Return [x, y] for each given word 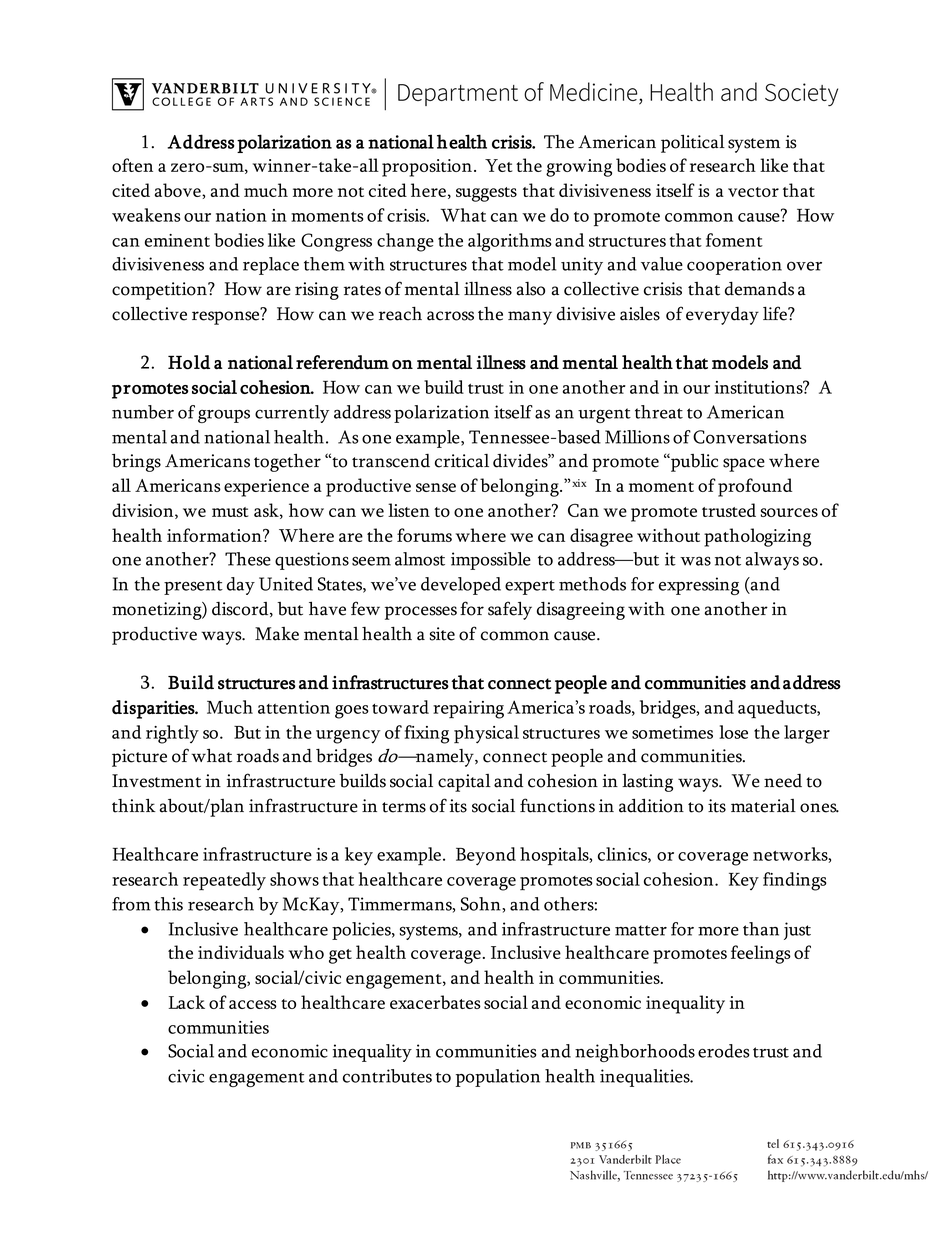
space [744, 465]
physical [486, 734]
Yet [498, 165]
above [179, 190]
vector [753, 192]
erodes [724, 1051]
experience [266, 488]
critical [462, 461]
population [498, 1078]
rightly [172, 734]
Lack [187, 1002]
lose [733, 732]
